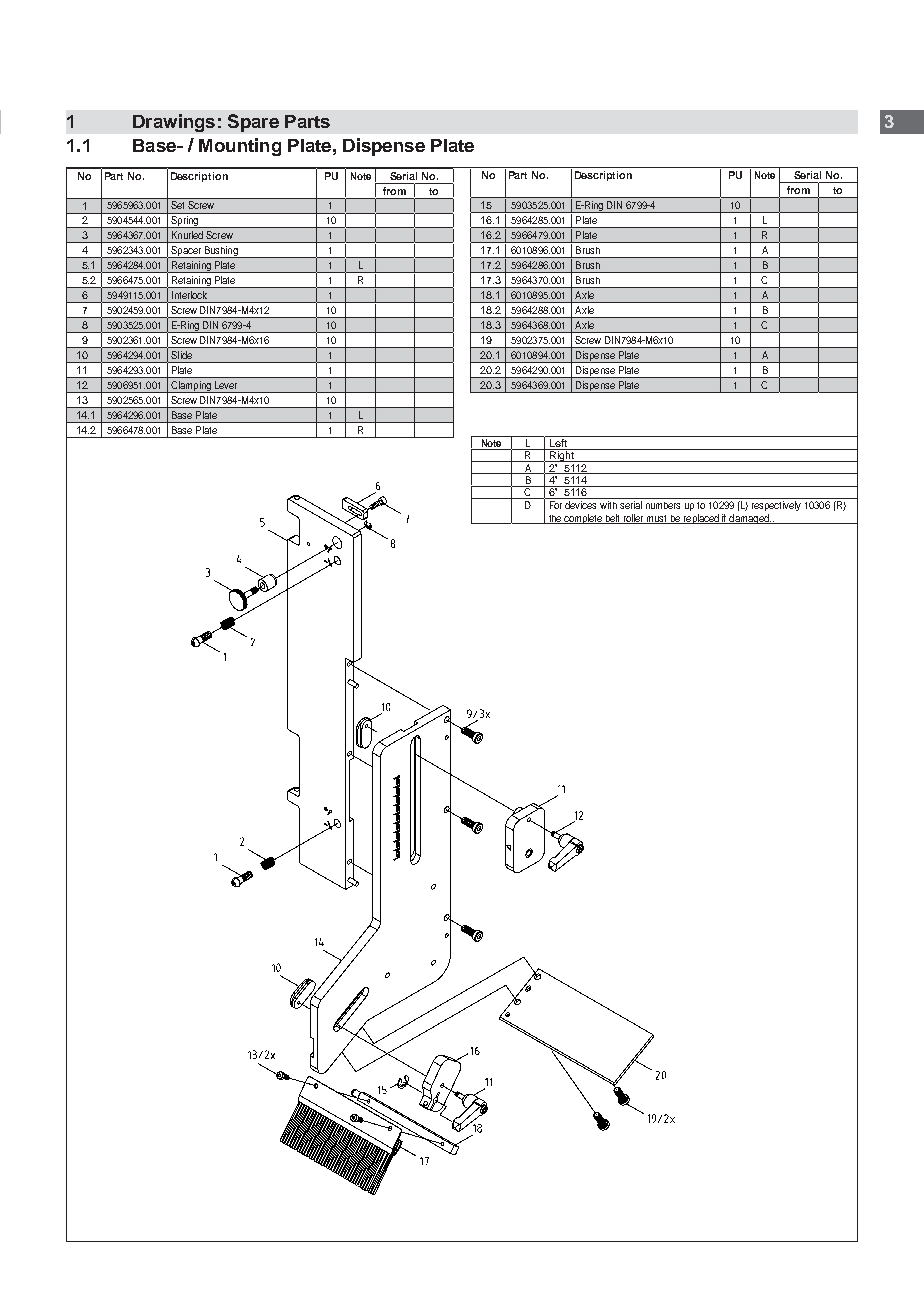 Image resolution: width=924 pixels, height=1308 pixels. What do you see at coordinates (191, 387) in the document?
I see `Clamping` at bounding box center [191, 387].
